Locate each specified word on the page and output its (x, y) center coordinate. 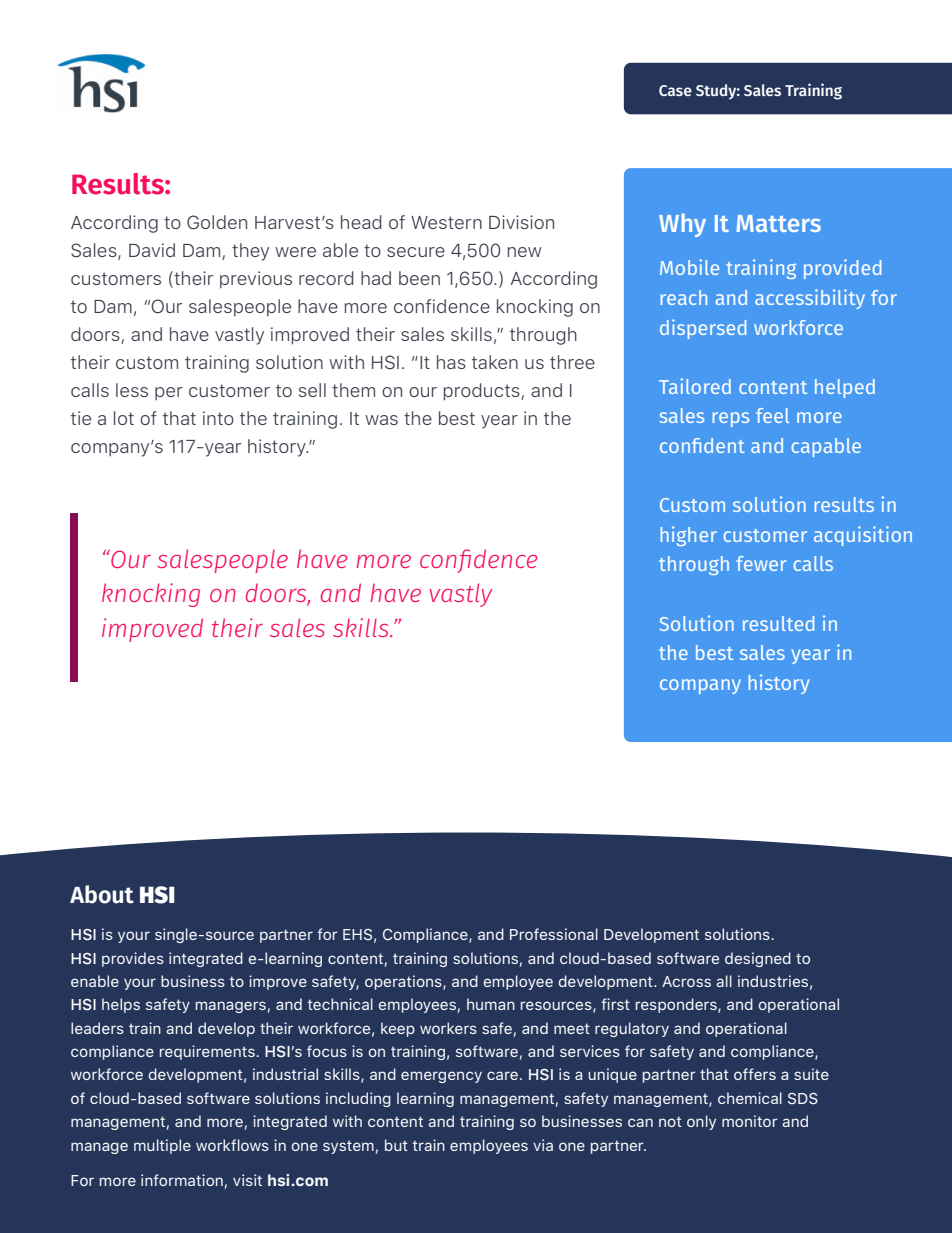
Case (675, 90)
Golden (217, 222)
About (102, 894)
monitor (750, 1121)
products (483, 391)
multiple (162, 1146)
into (218, 418)
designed (758, 959)
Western (446, 222)
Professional (554, 934)
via (543, 1145)
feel (772, 415)
